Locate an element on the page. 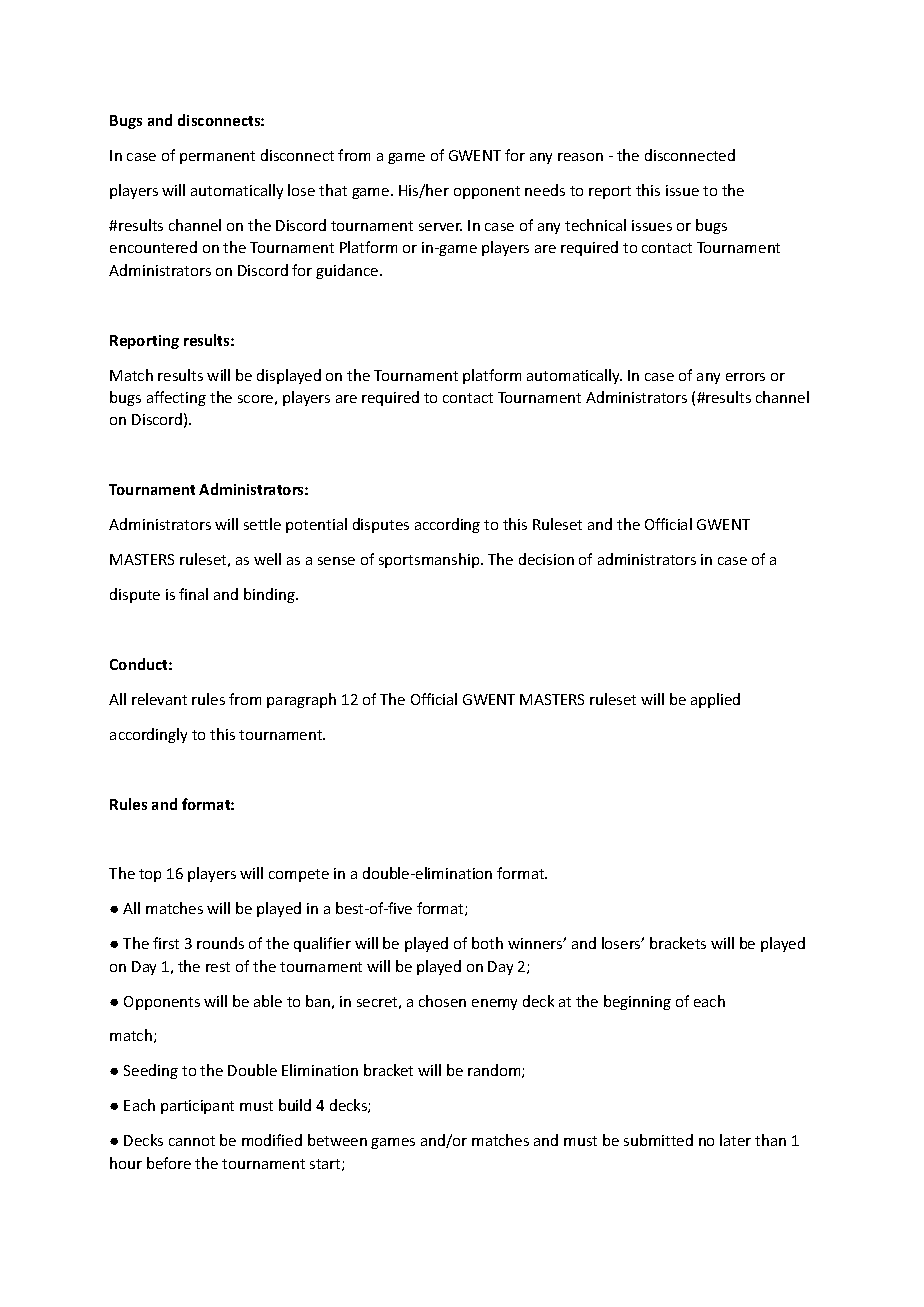 The image size is (924, 1307). technical is located at coordinates (595, 225).
